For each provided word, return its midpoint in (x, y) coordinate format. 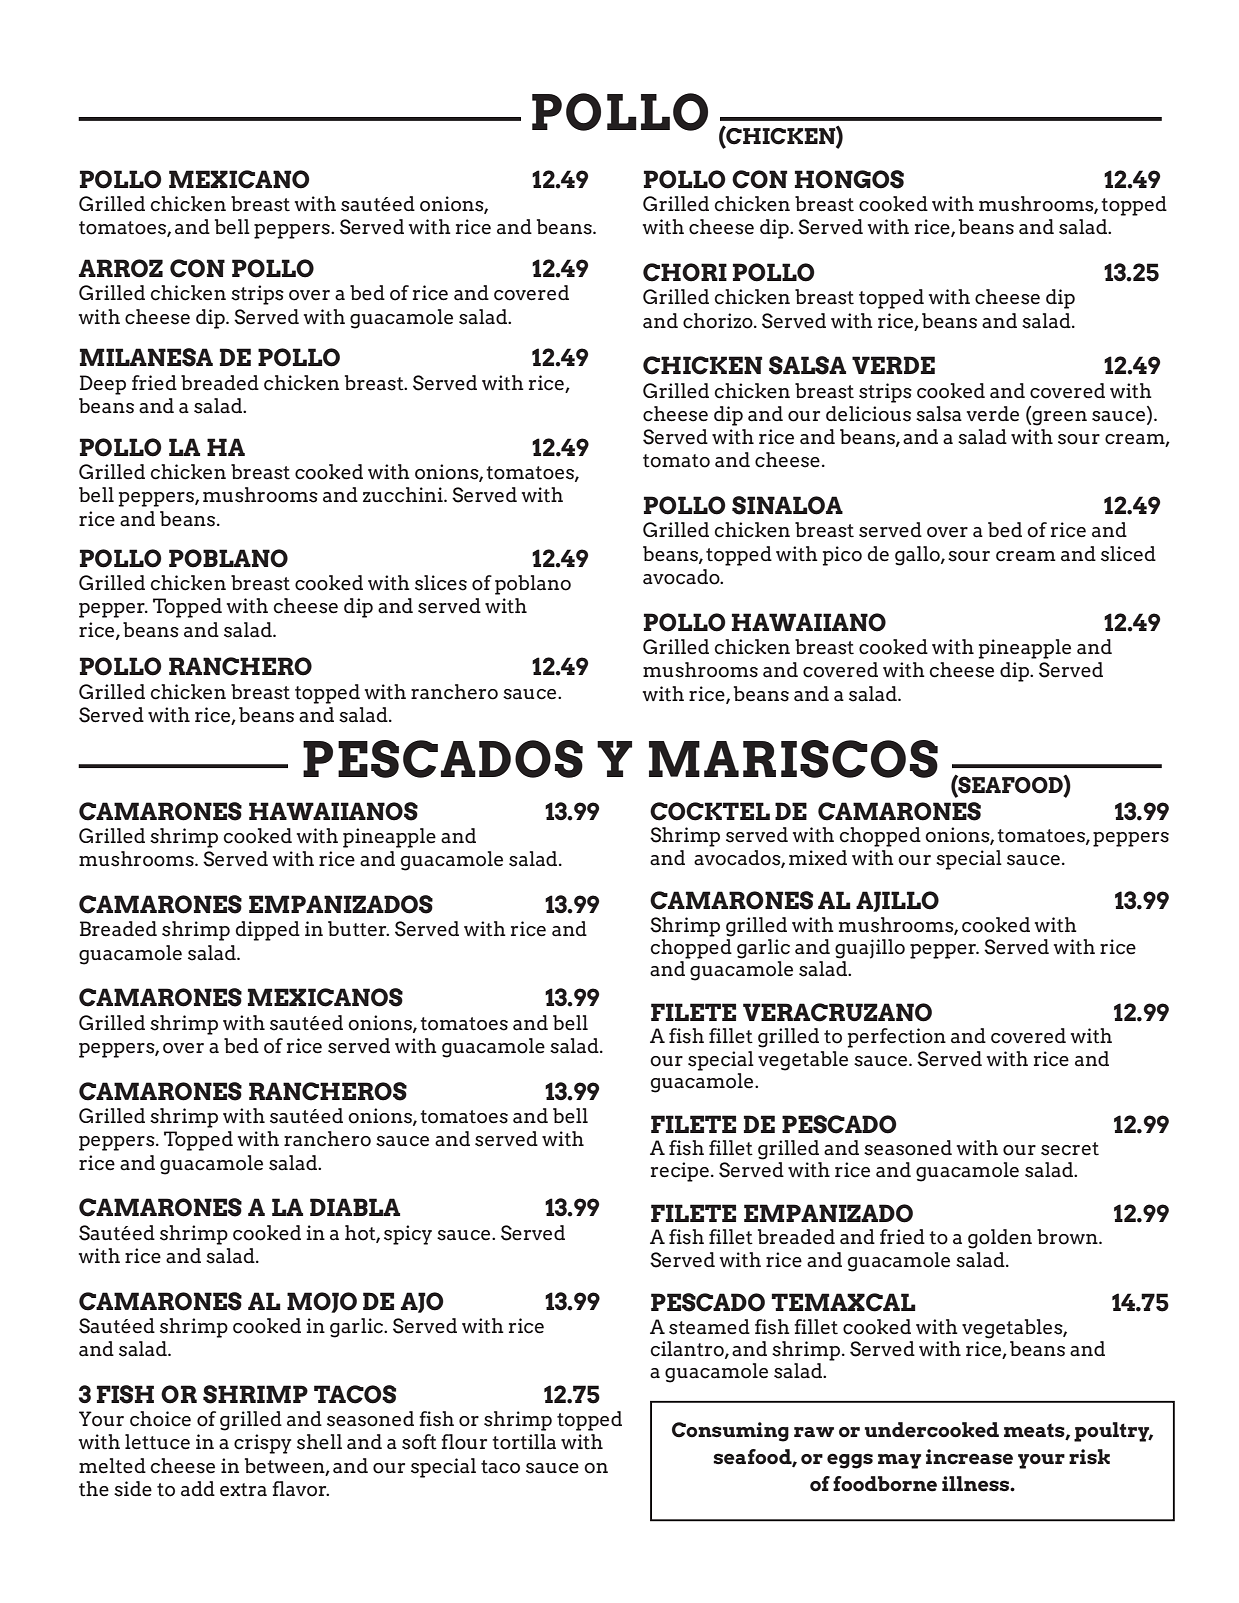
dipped (268, 931)
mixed (818, 858)
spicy (408, 1235)
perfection (897, 1038)
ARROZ (121, 268)
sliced (1128, 554)
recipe (680, 1172)
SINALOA (787, 505)
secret (1070, 1149)
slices (441, 583)
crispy (262, 1444)
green (1058, 418)
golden (1000, 1239)
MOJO (322, 1302)
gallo (918, 556)
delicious (868, 414)
